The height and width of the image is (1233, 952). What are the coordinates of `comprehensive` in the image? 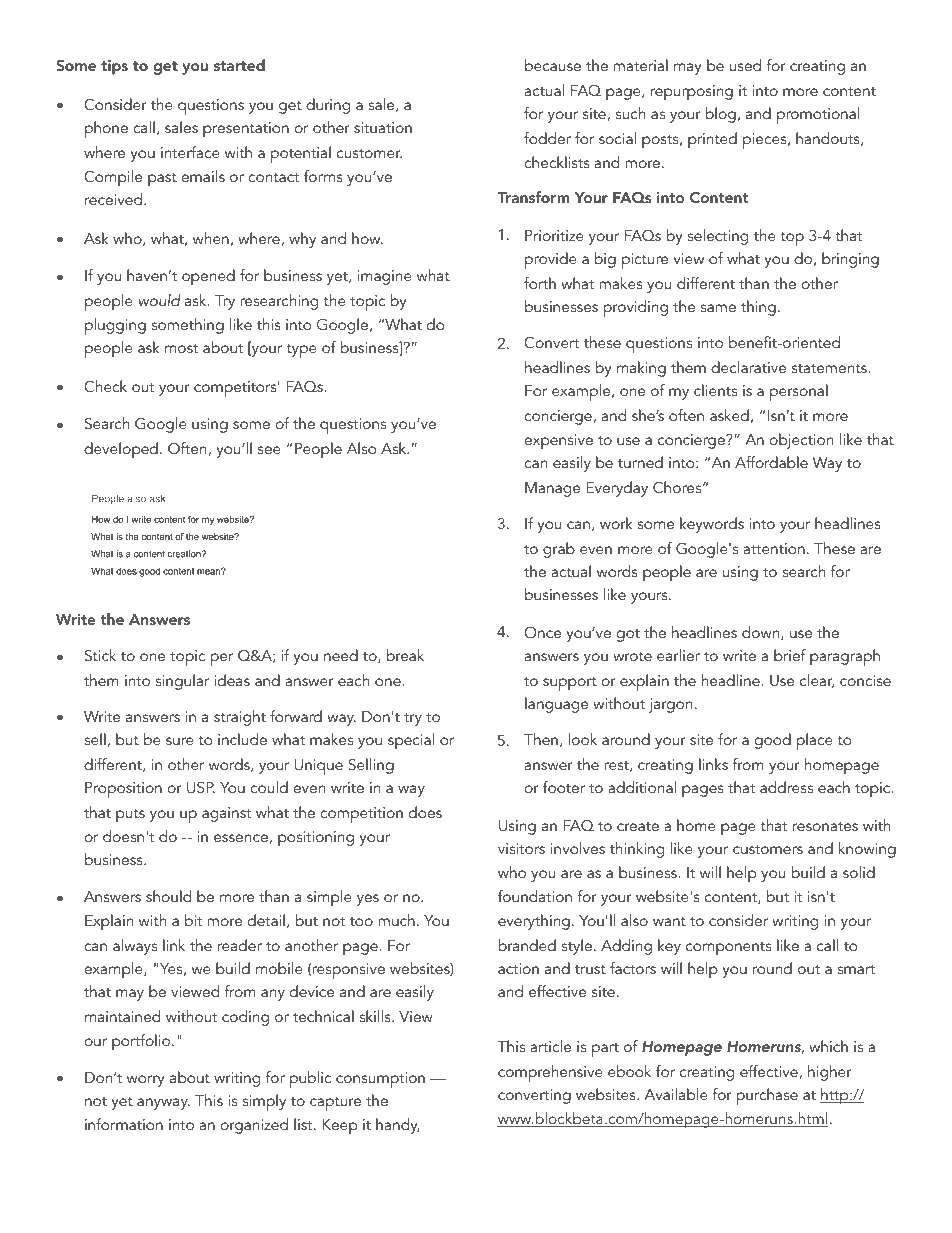 It's located at (550, 1073).
